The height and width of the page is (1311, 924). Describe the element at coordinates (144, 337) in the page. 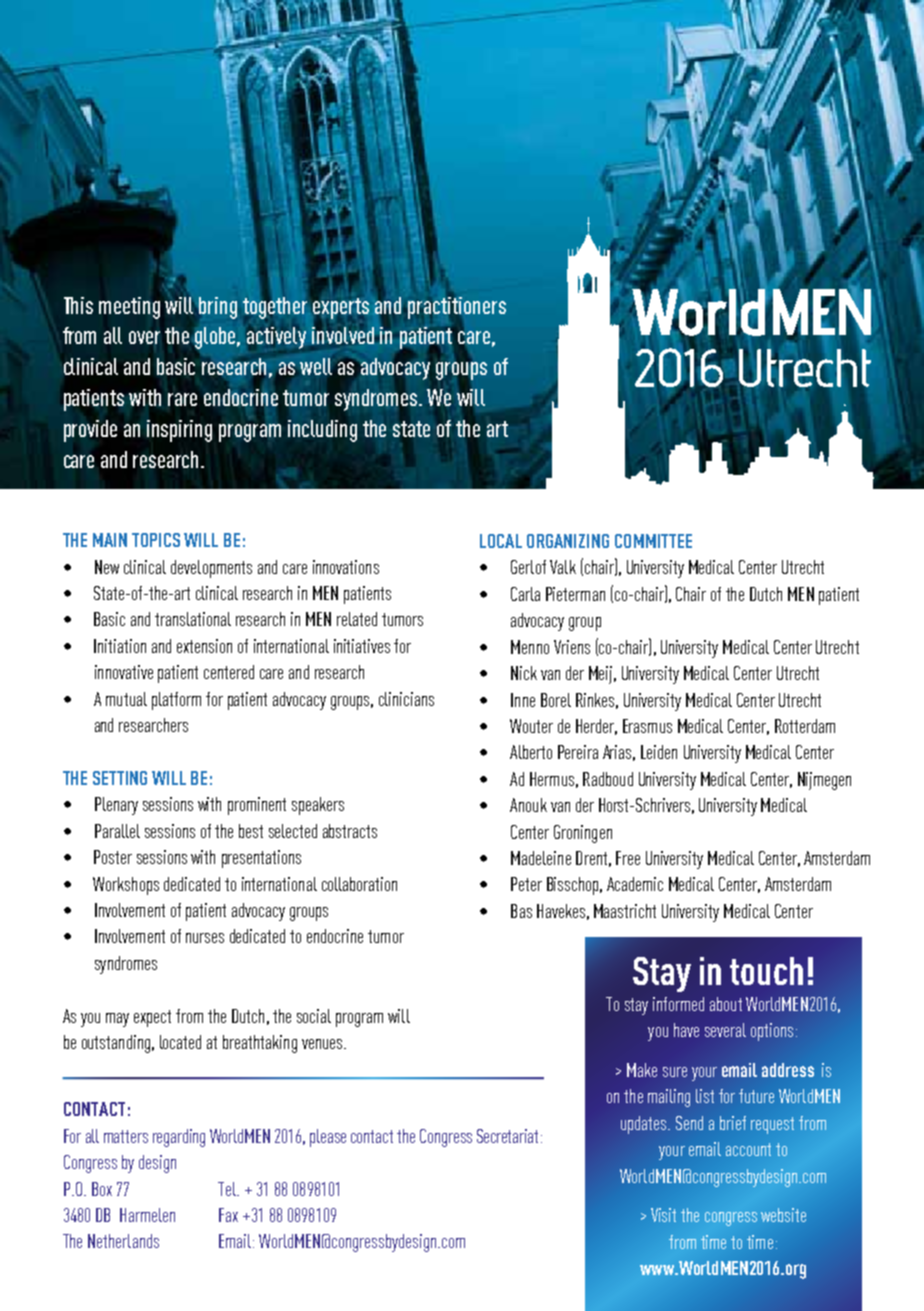

I see `over` at that location.
